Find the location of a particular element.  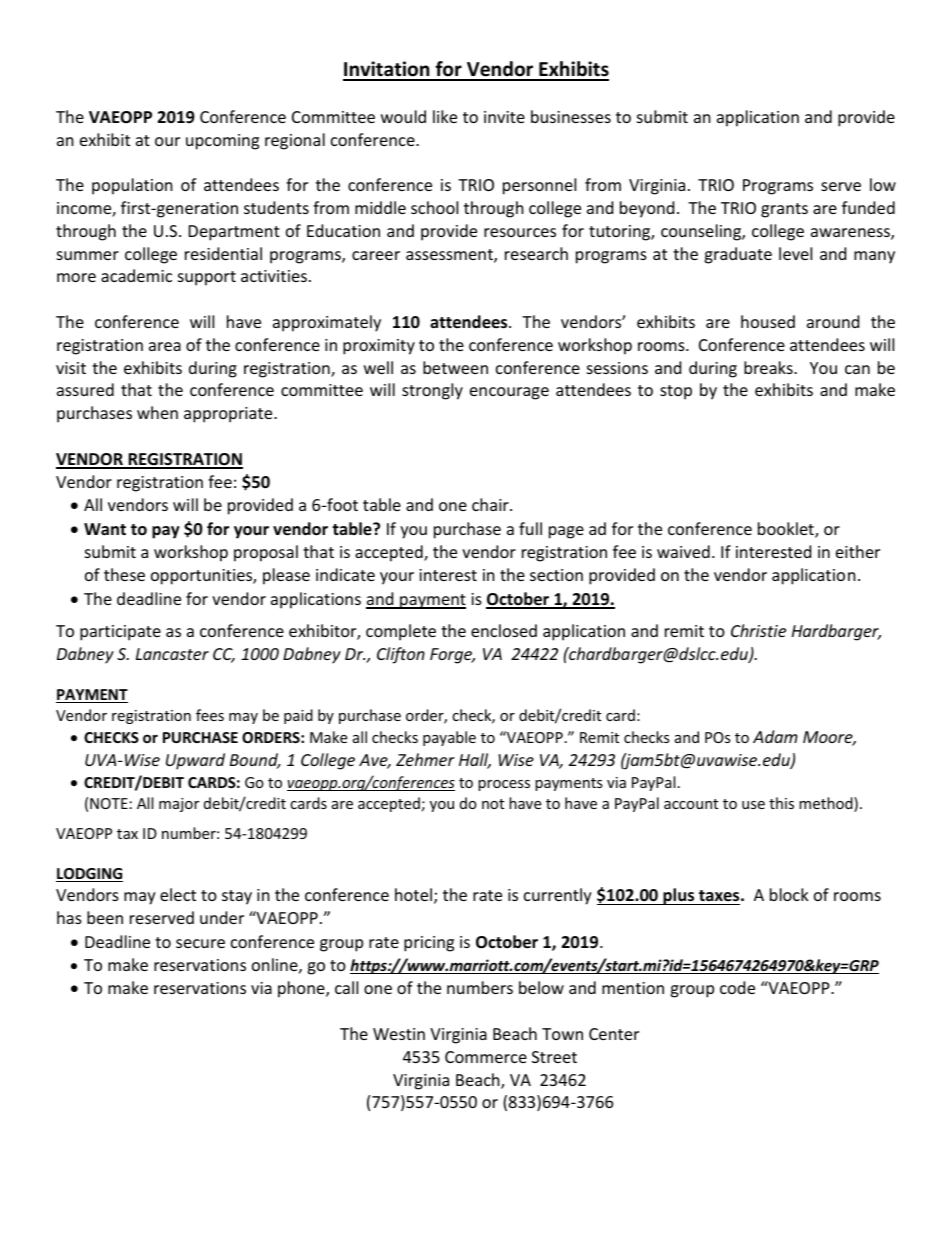

when is located at coordinates (157, 412).
